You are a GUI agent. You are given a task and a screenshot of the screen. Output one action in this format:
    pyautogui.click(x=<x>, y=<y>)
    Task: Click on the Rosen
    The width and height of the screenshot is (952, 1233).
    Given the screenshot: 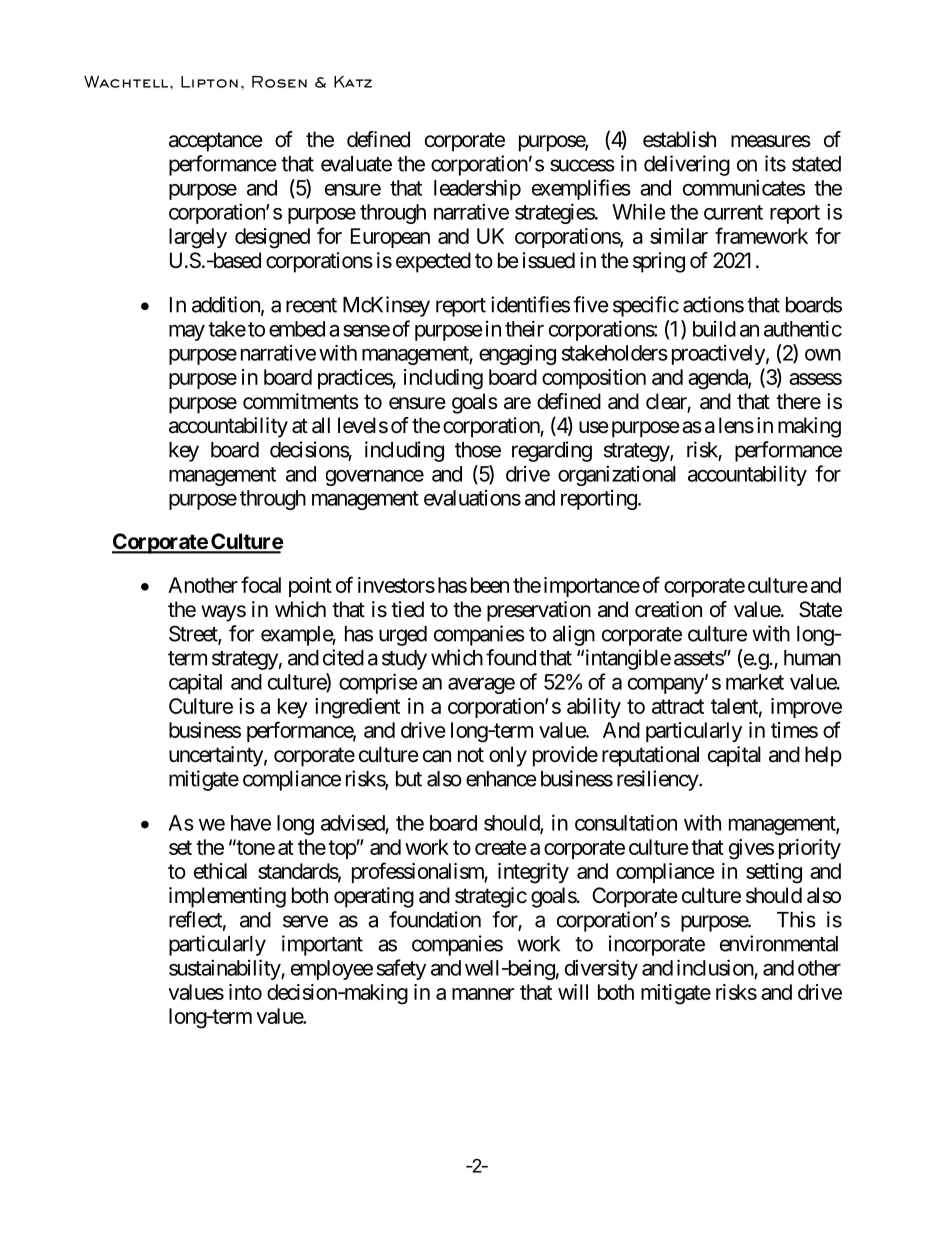 What is the action you would take?
    pyautogui.click(x=279, y=82)
